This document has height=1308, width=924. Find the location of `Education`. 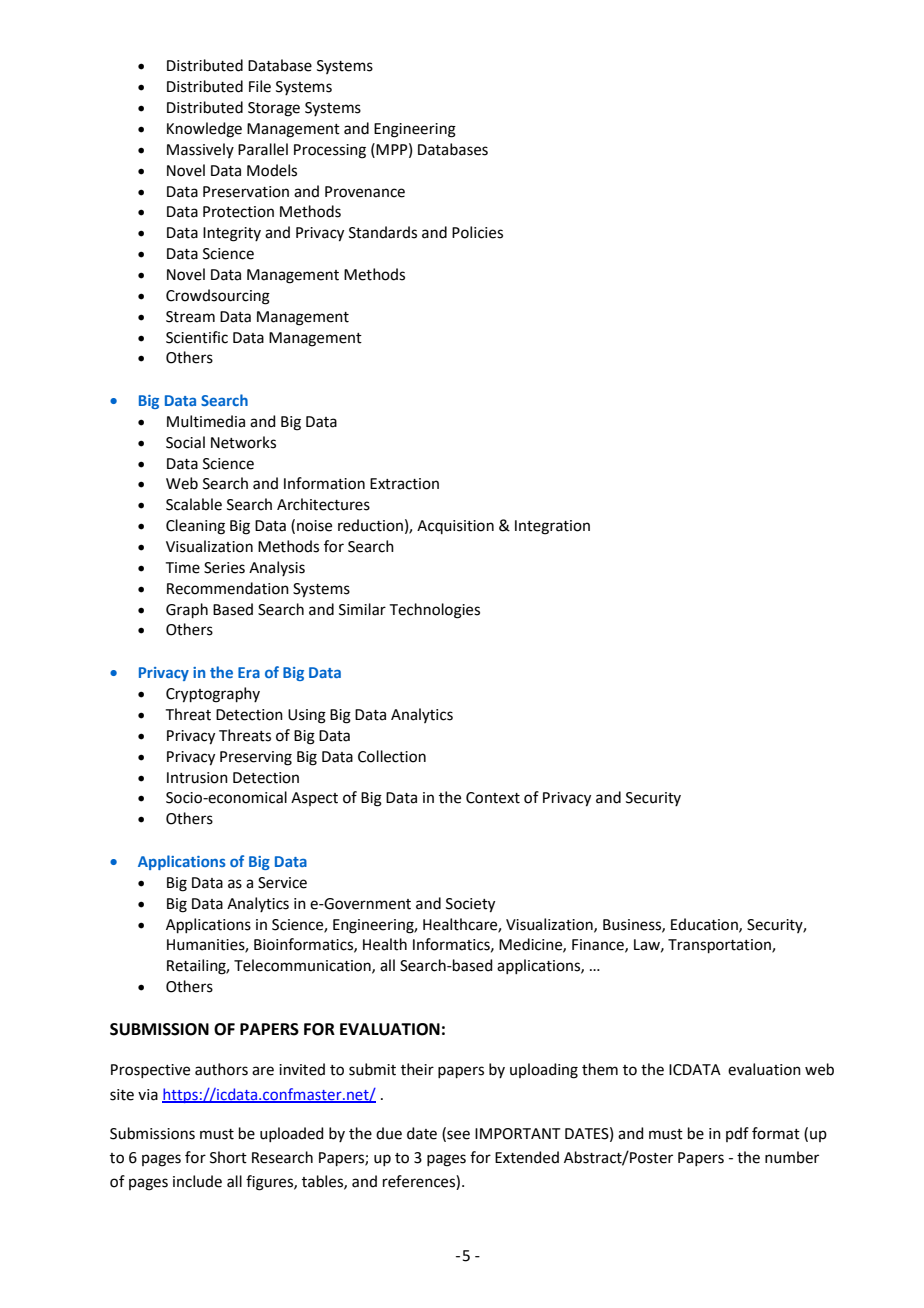

Education is located at coordinates (705, 925).
